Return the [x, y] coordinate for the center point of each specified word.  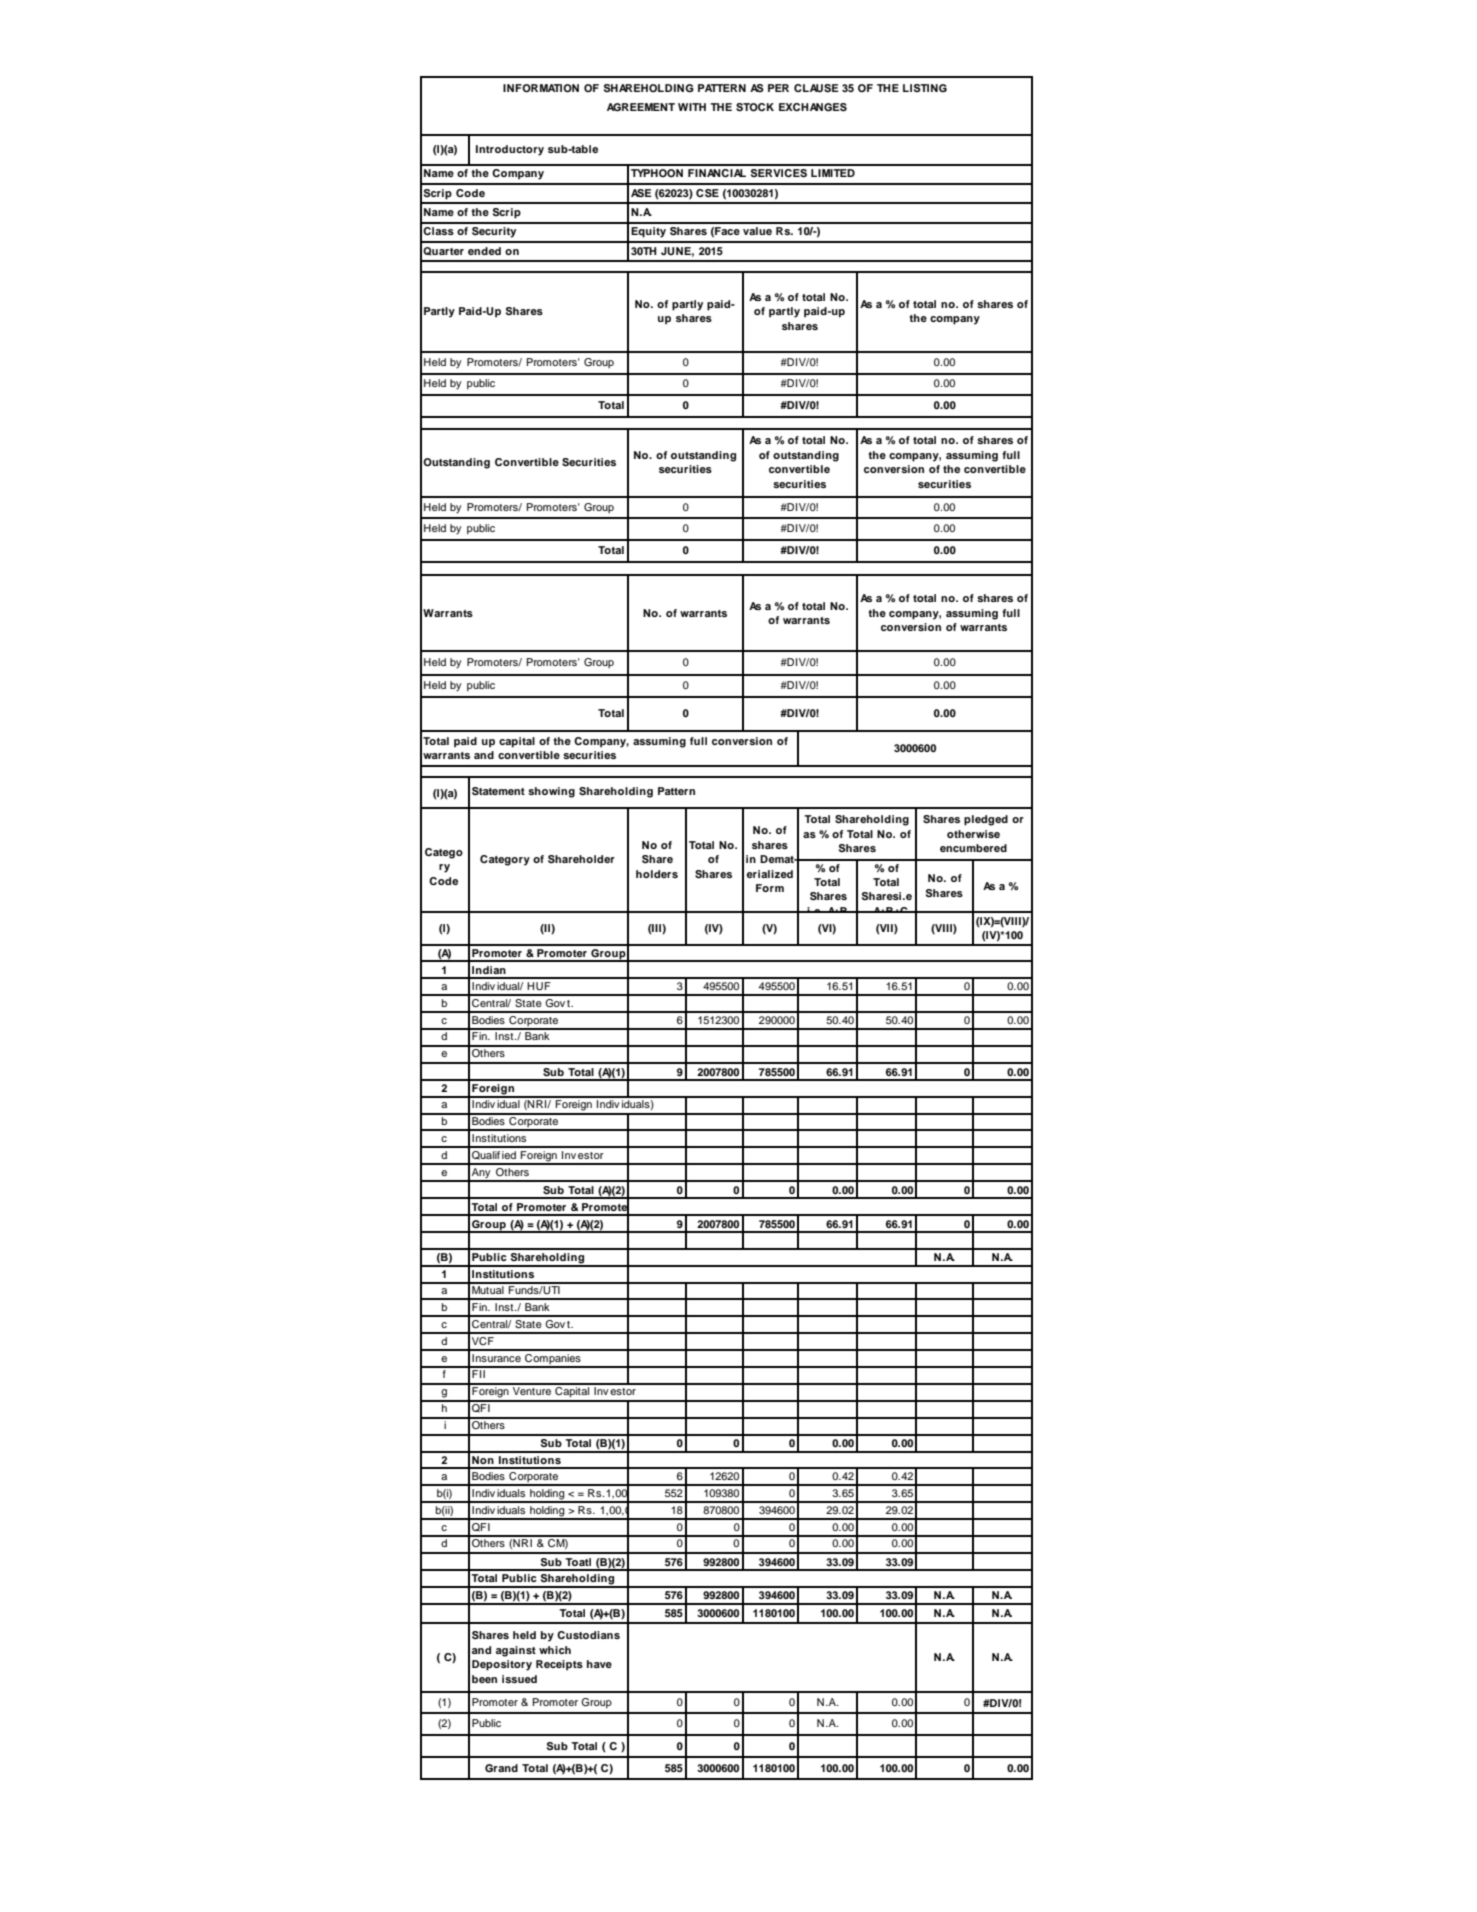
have [599, 1664]
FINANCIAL [717, 173]
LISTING [925, 88]
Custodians [588, 1635]
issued [519, 1679]
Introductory [510, 150]
